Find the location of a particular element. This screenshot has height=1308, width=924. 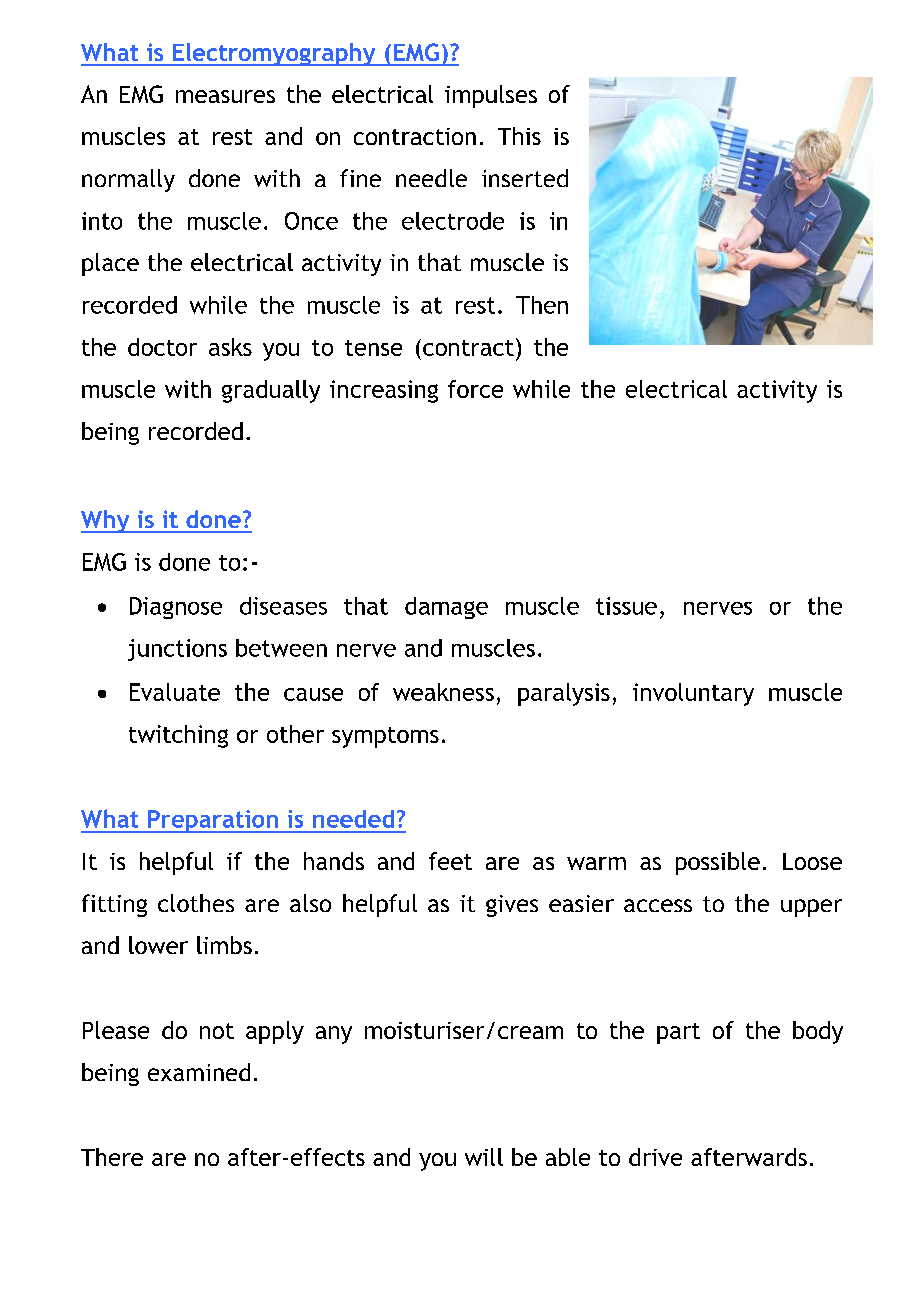

This is located at coordinates (519, 136).
